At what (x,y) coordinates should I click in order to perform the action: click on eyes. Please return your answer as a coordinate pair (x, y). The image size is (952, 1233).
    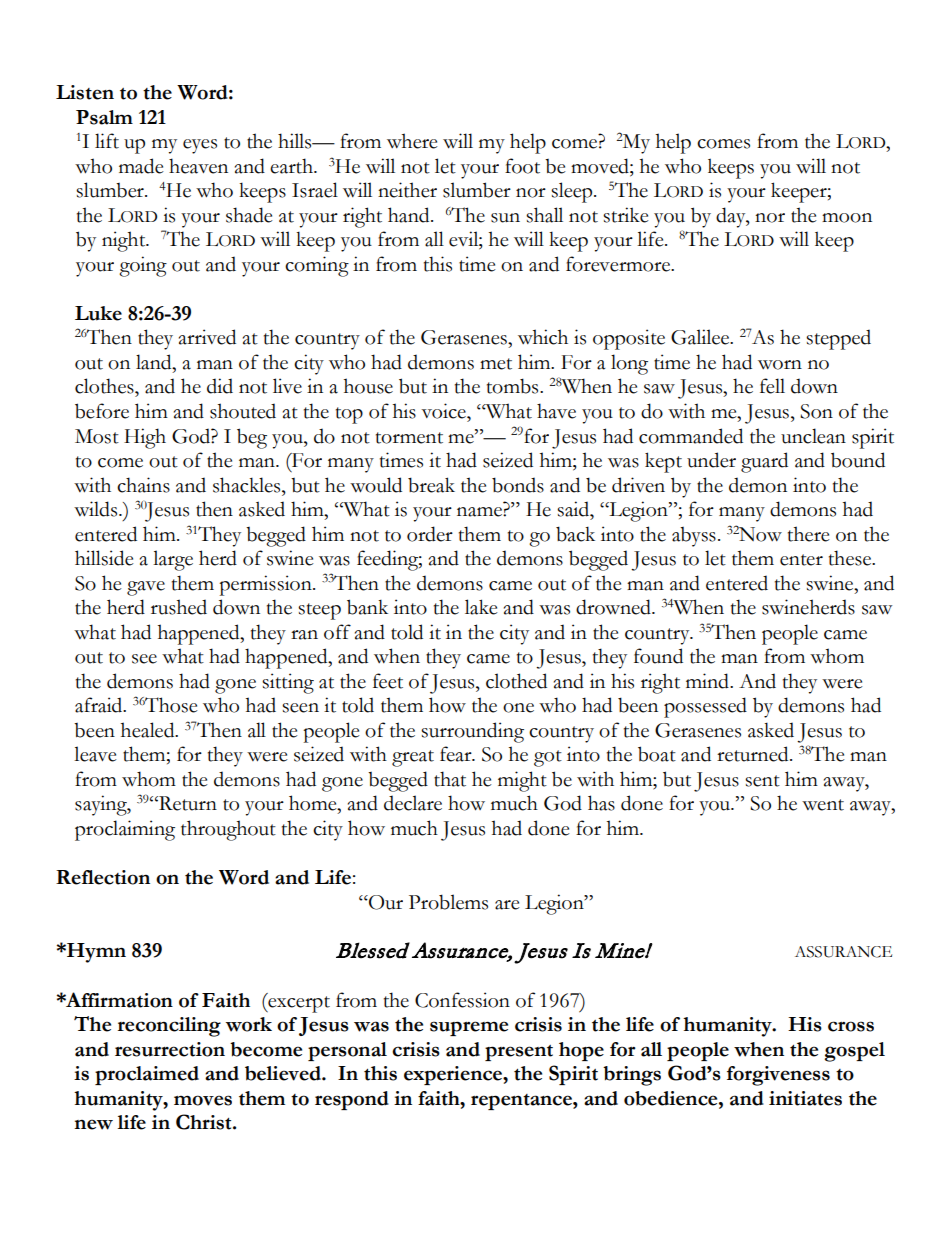
    Looking at the image, I should click on (200, 146).
